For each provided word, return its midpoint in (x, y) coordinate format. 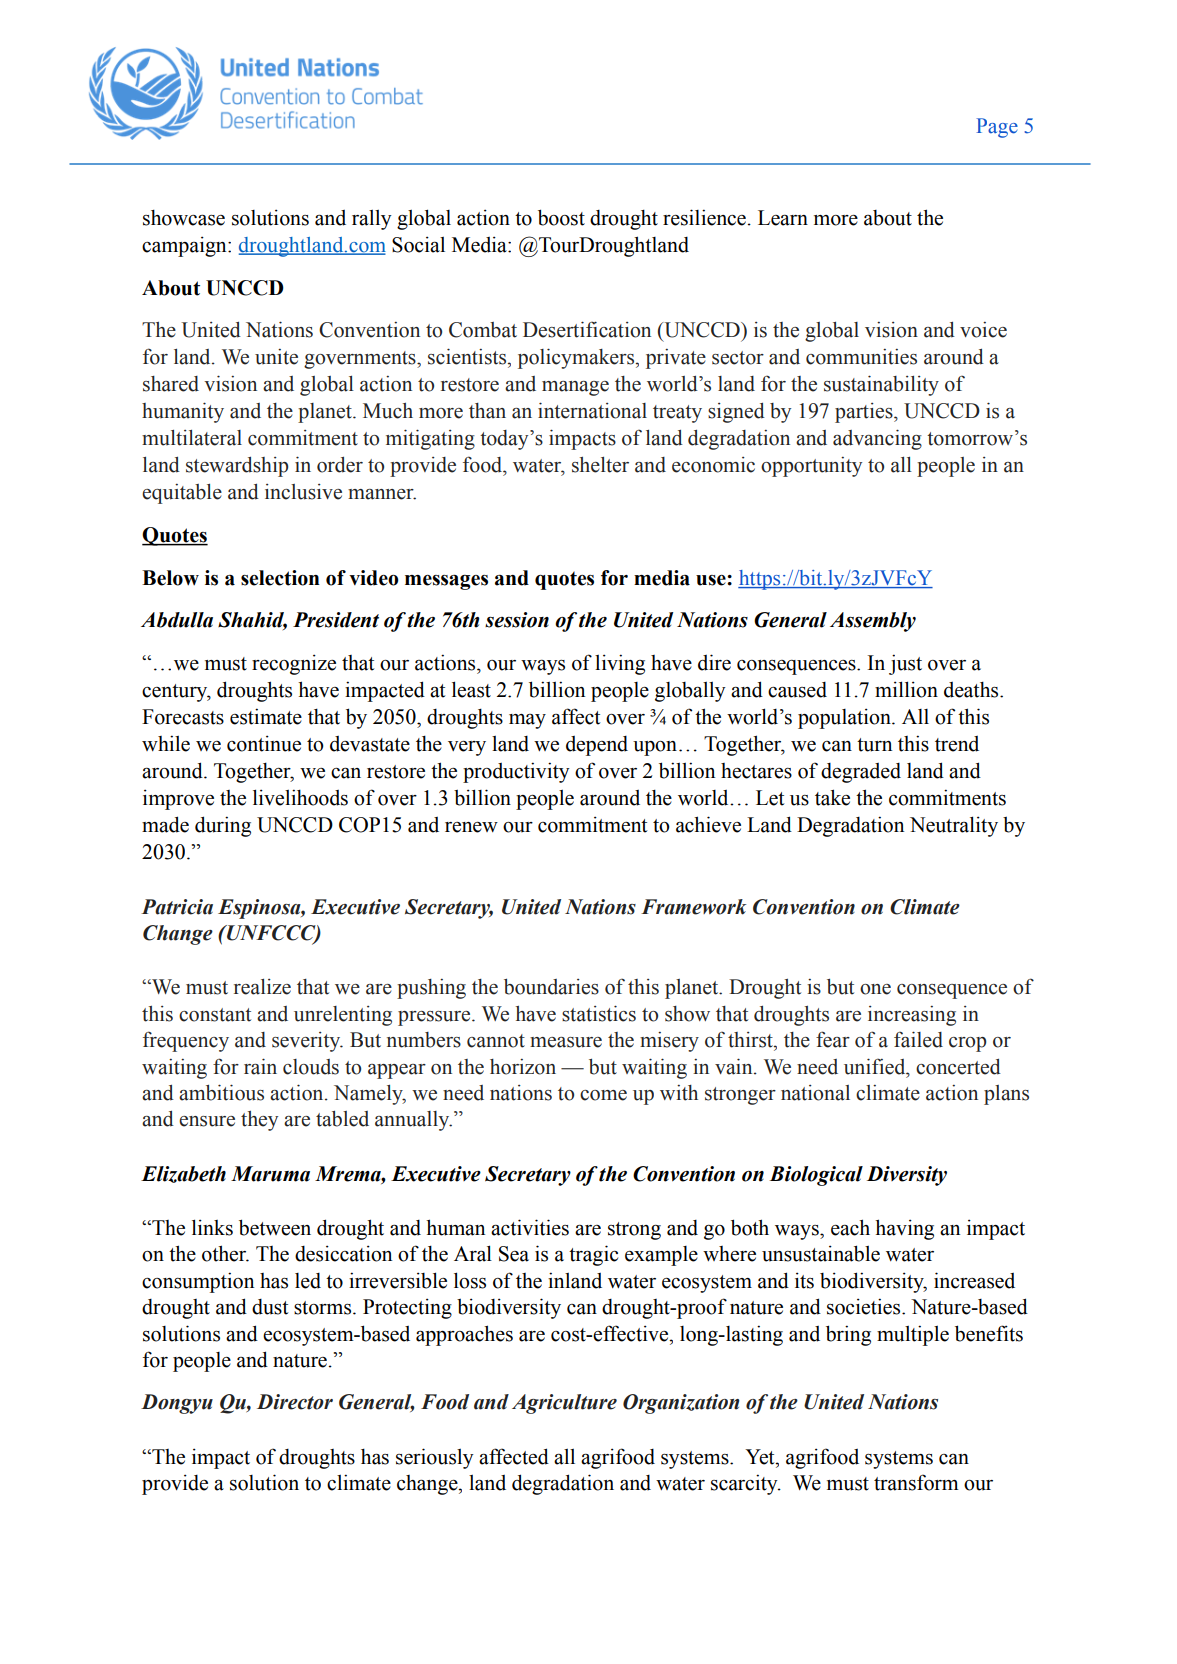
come (603, 1095)
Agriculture (564, 1404)
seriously (435, 1458)
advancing (877, 439)
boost (561, 217)
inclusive (303, 492)
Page (997, 128)
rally (372, 219)
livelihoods (300, 797)
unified (876, 1066)
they (259, 1121)
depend (597, 746)
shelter (600, 465)
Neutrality (954, 826)
